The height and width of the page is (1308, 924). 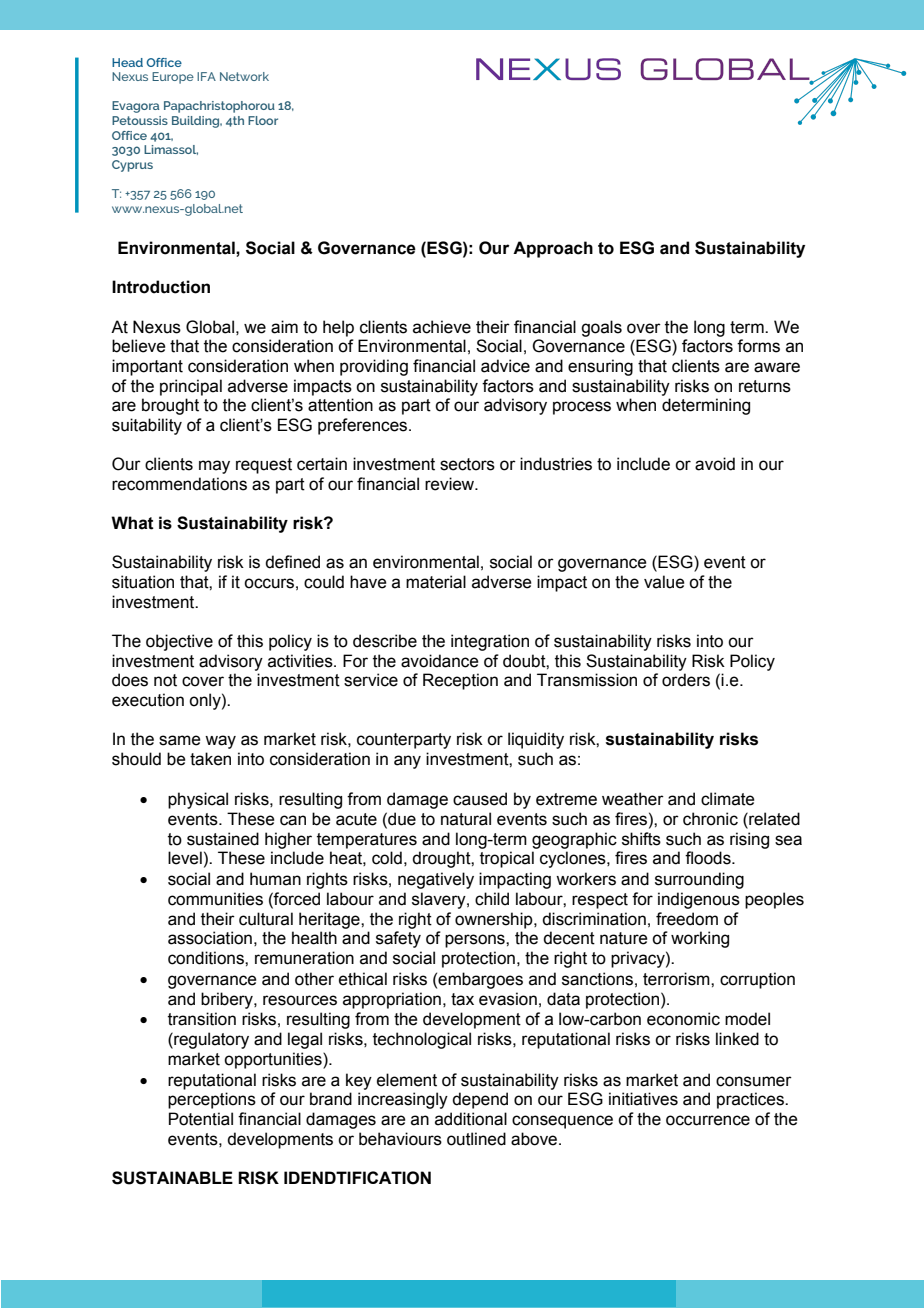 What do you see at coordinates (179, 642) in the page?
I see `objective` at bounding box center [179, 642].
